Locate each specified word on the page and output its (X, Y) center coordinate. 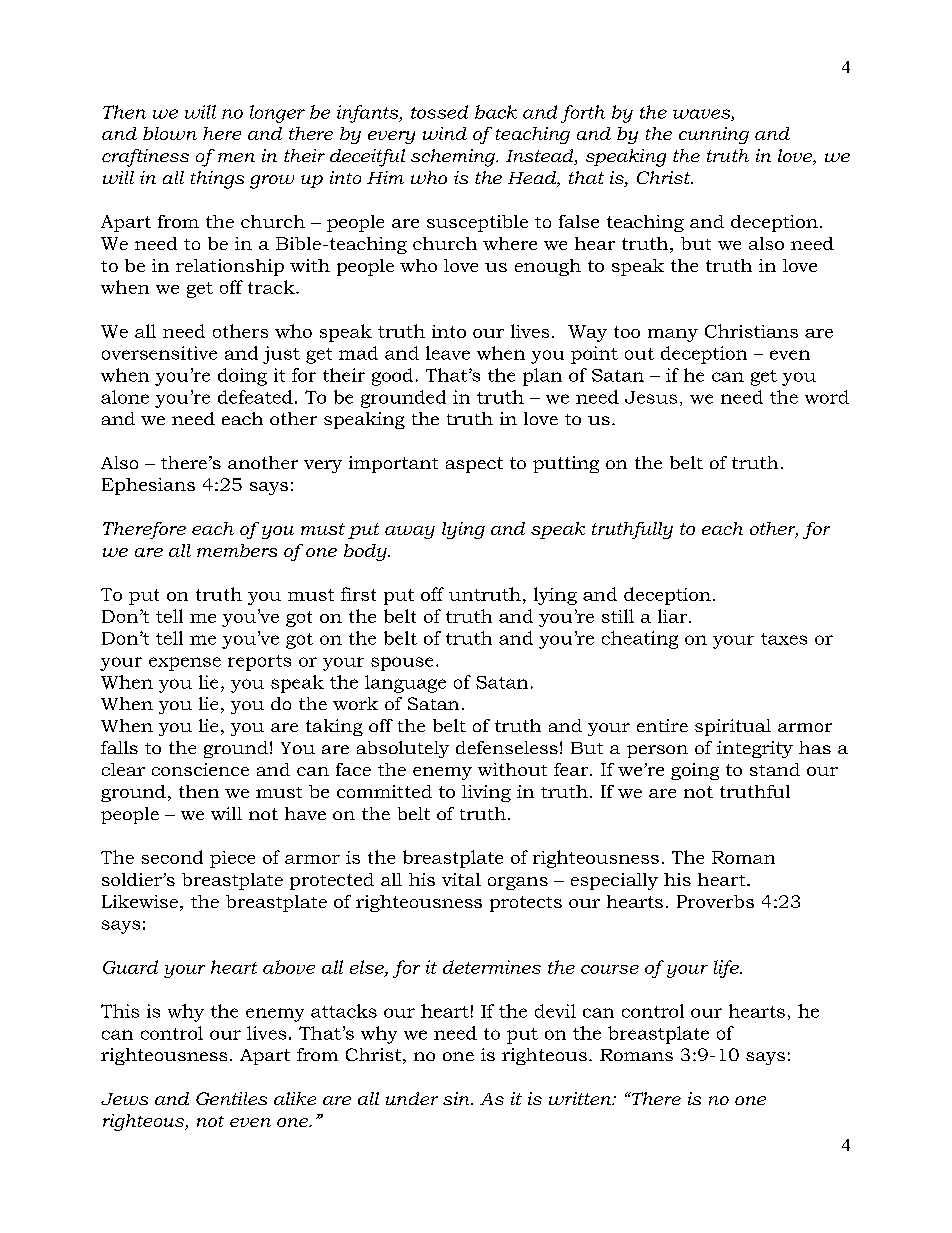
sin (457, 1098)
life (727, 969)
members (237, 550)
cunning (714, 135)
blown (170, 133)
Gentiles (231, 1098)
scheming (454, 158)
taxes (784, 639)
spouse (402, 664)
